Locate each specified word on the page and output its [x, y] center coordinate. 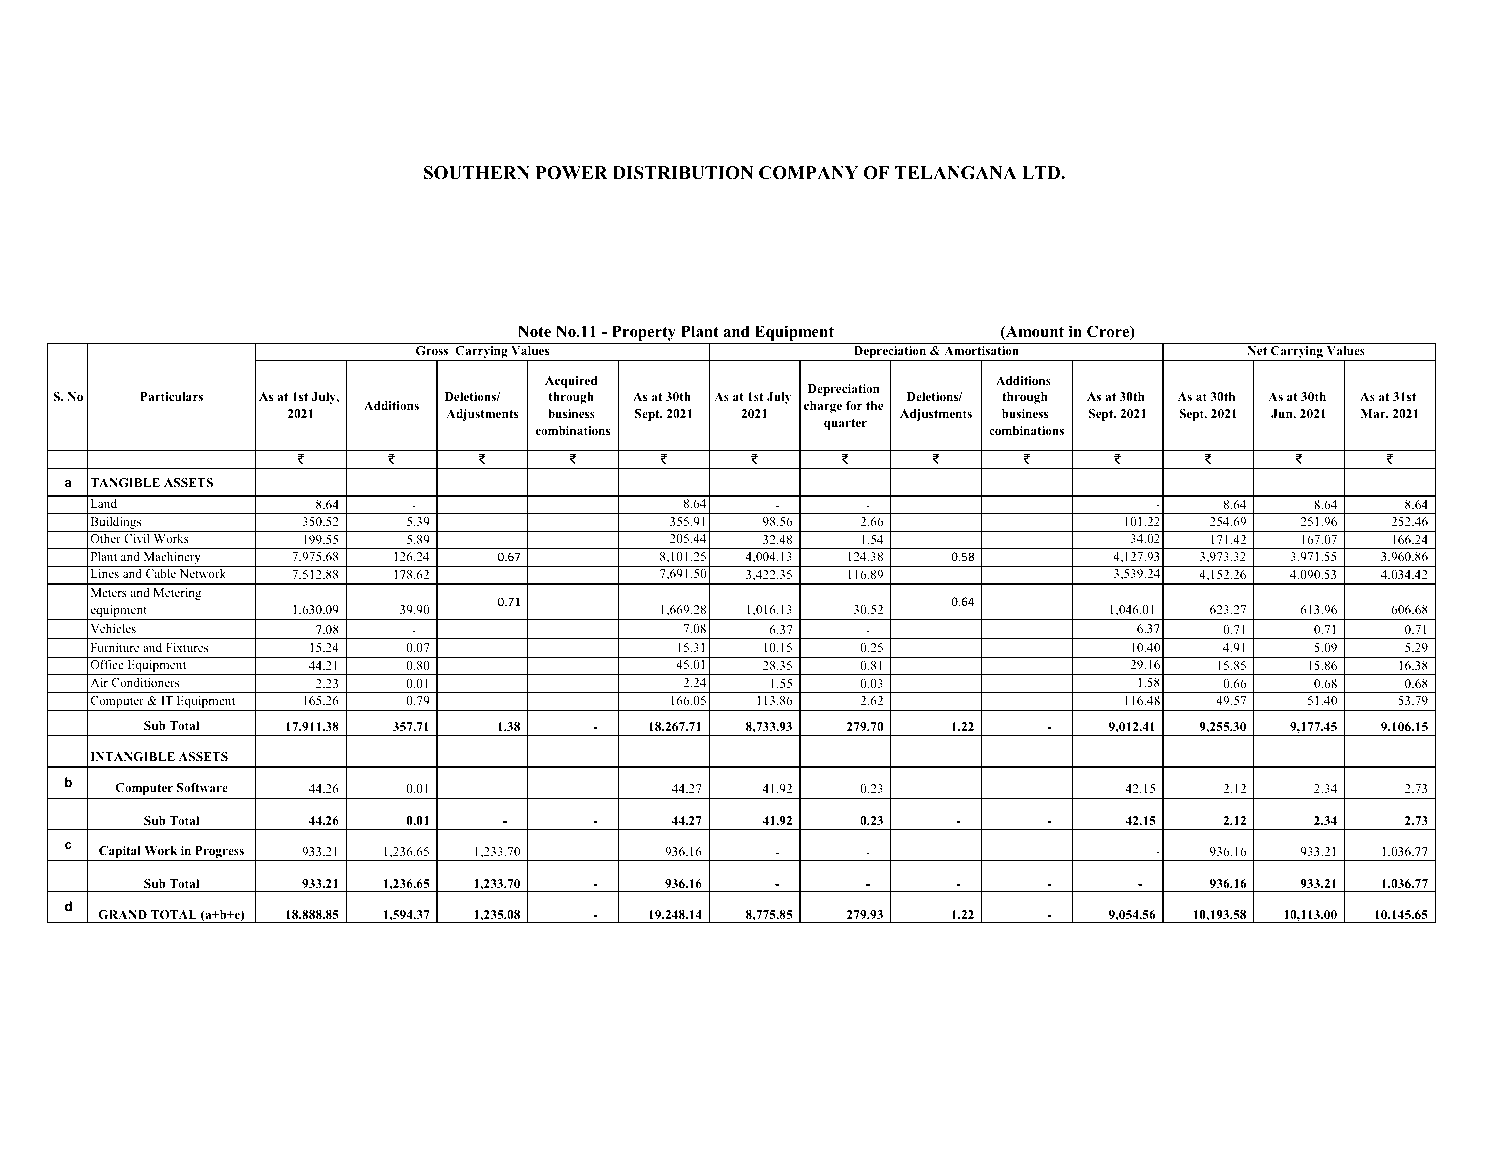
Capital [120, 852]
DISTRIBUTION [683, 173]
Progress [219, 852]
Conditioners [145, 682]
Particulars [171, 396]
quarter [845, 424]
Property [644, 334]
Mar [1374, 413]
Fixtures [187, 647]
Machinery [172, 559]
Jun [1283, 413]
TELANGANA [956, 173]
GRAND [123, 914]
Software [202, 787]
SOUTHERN [477, 173]
